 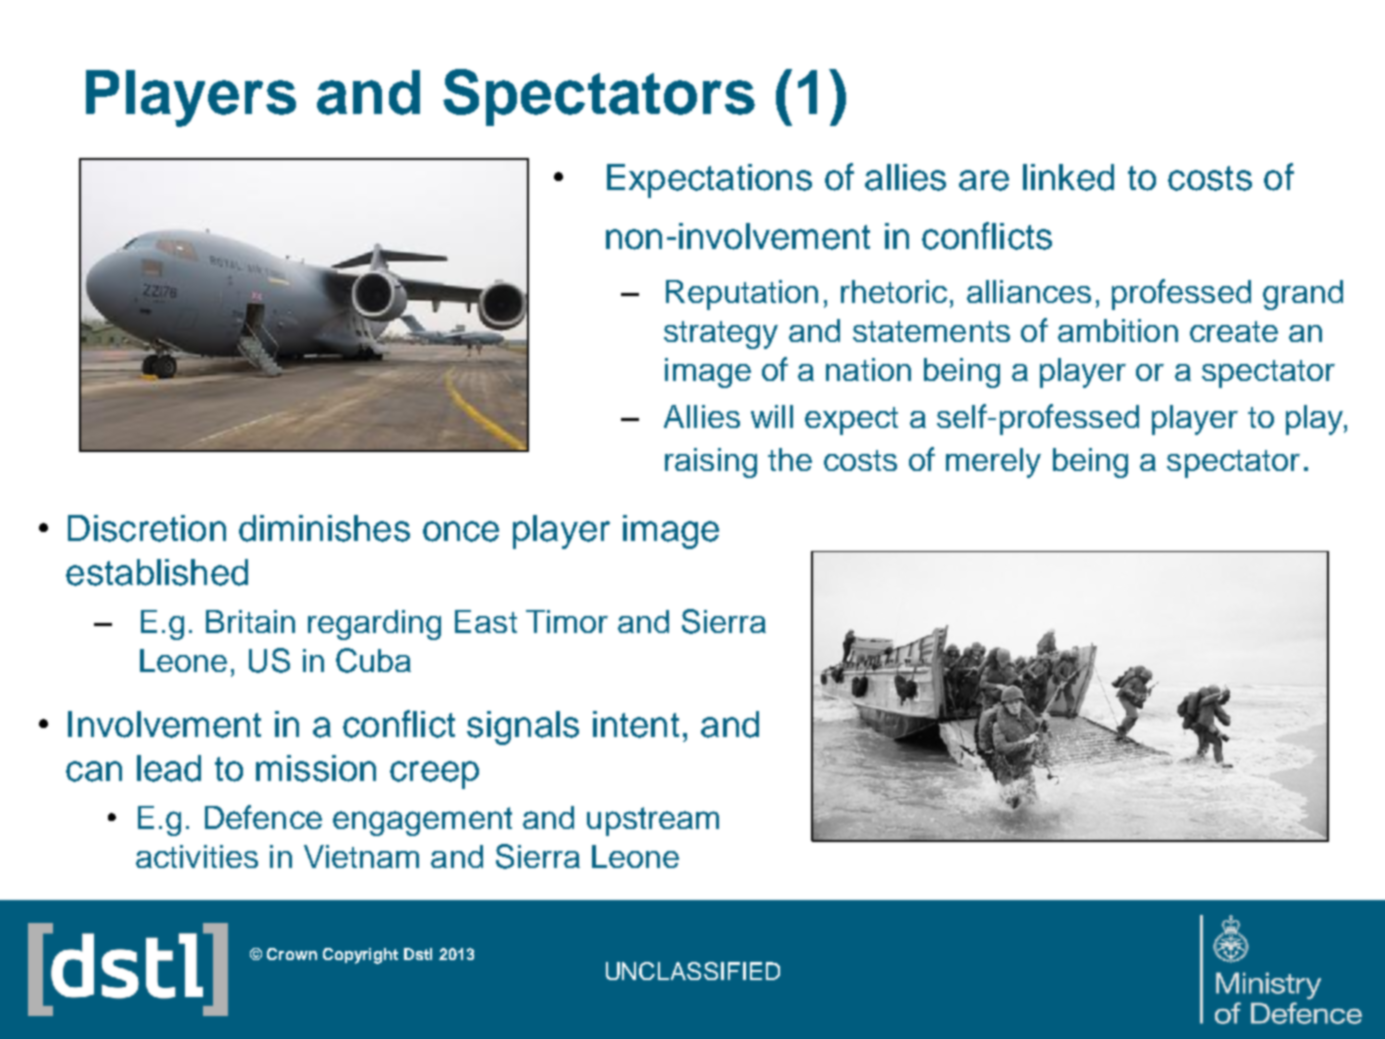 I want to click on Reputation, so click(x=742, y=295).
